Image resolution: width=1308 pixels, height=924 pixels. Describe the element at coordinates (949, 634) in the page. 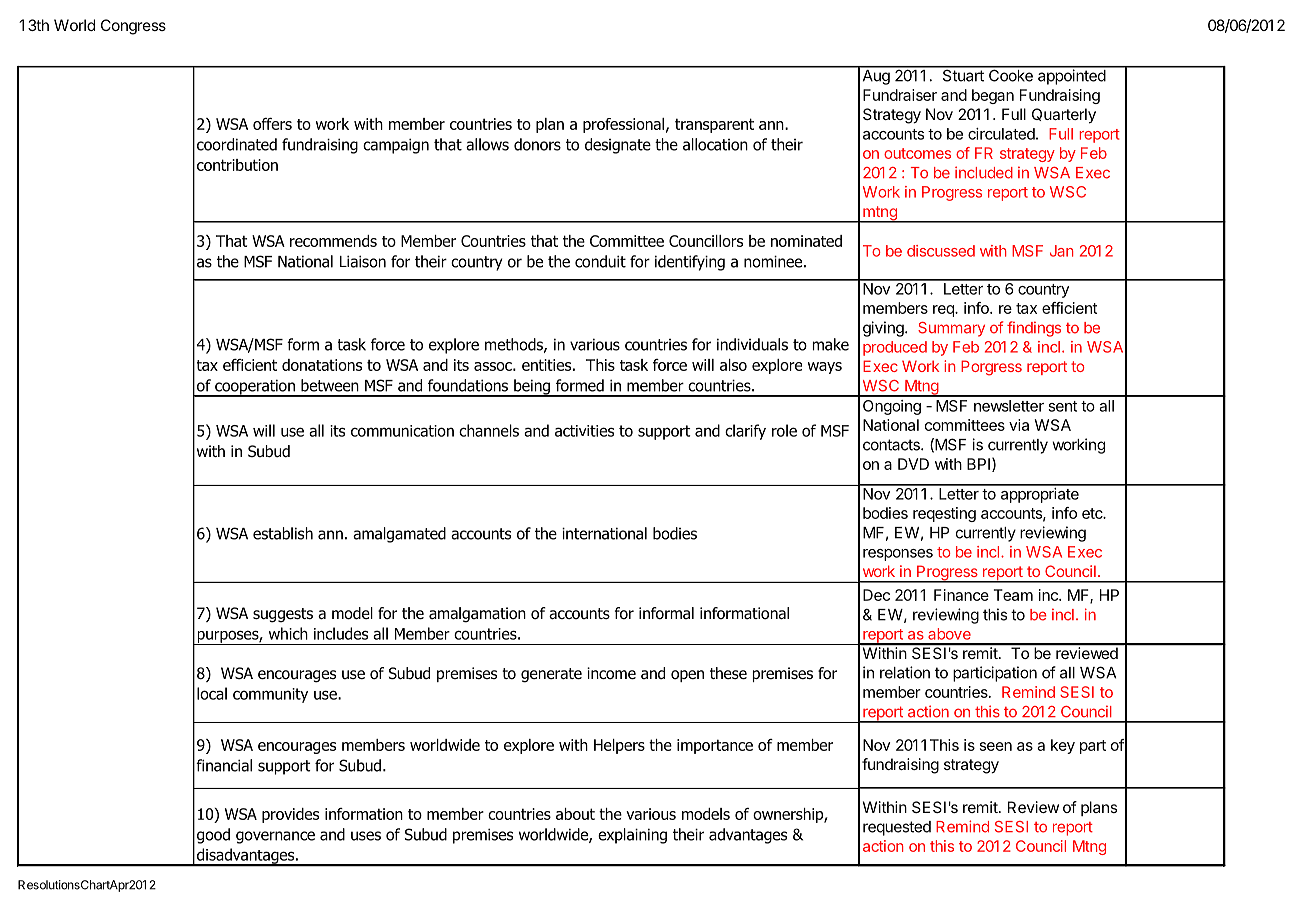

I see `above` at that location.
